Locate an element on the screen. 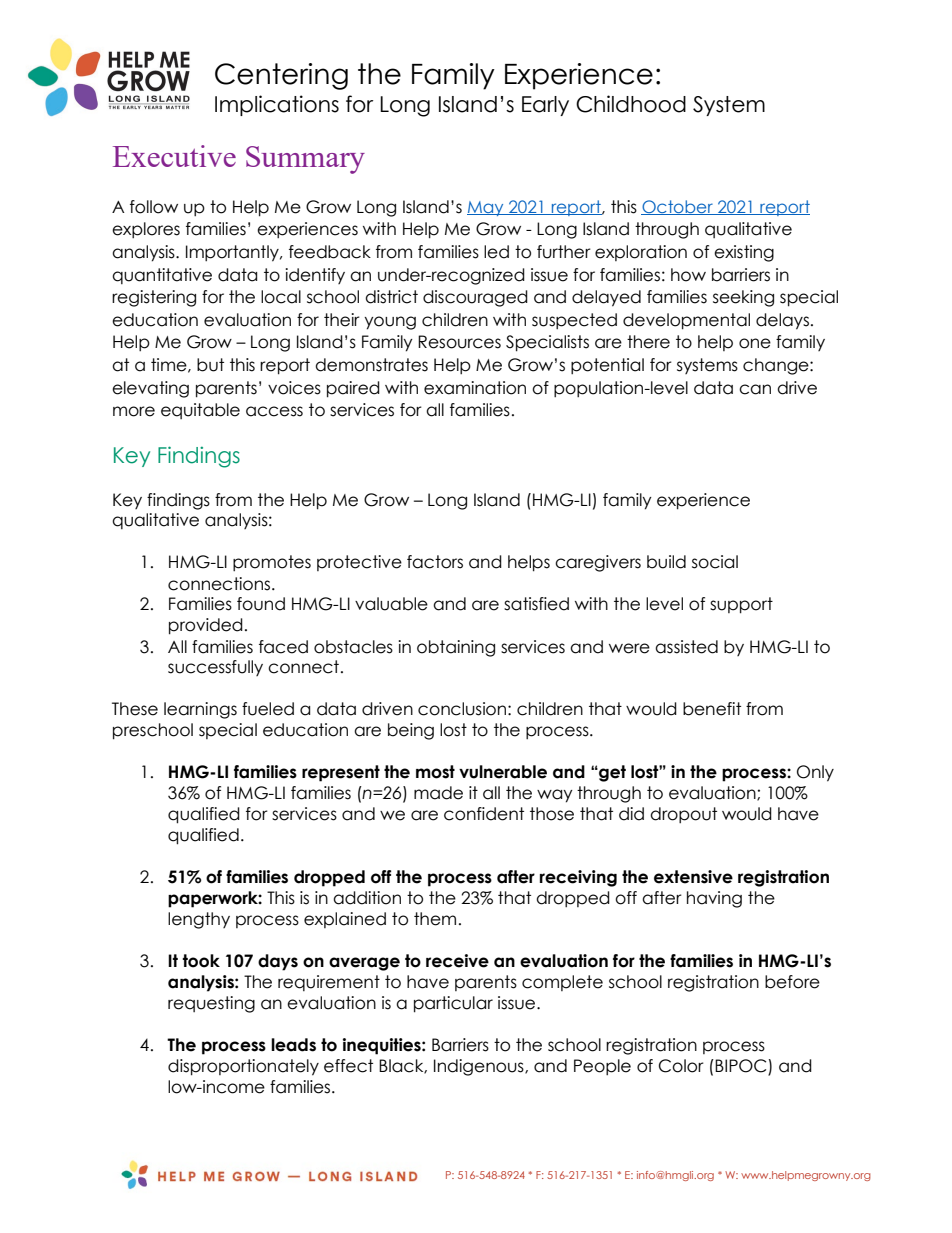 The image size is (952, 1233). Implications is located at coordinates (277, 105).
